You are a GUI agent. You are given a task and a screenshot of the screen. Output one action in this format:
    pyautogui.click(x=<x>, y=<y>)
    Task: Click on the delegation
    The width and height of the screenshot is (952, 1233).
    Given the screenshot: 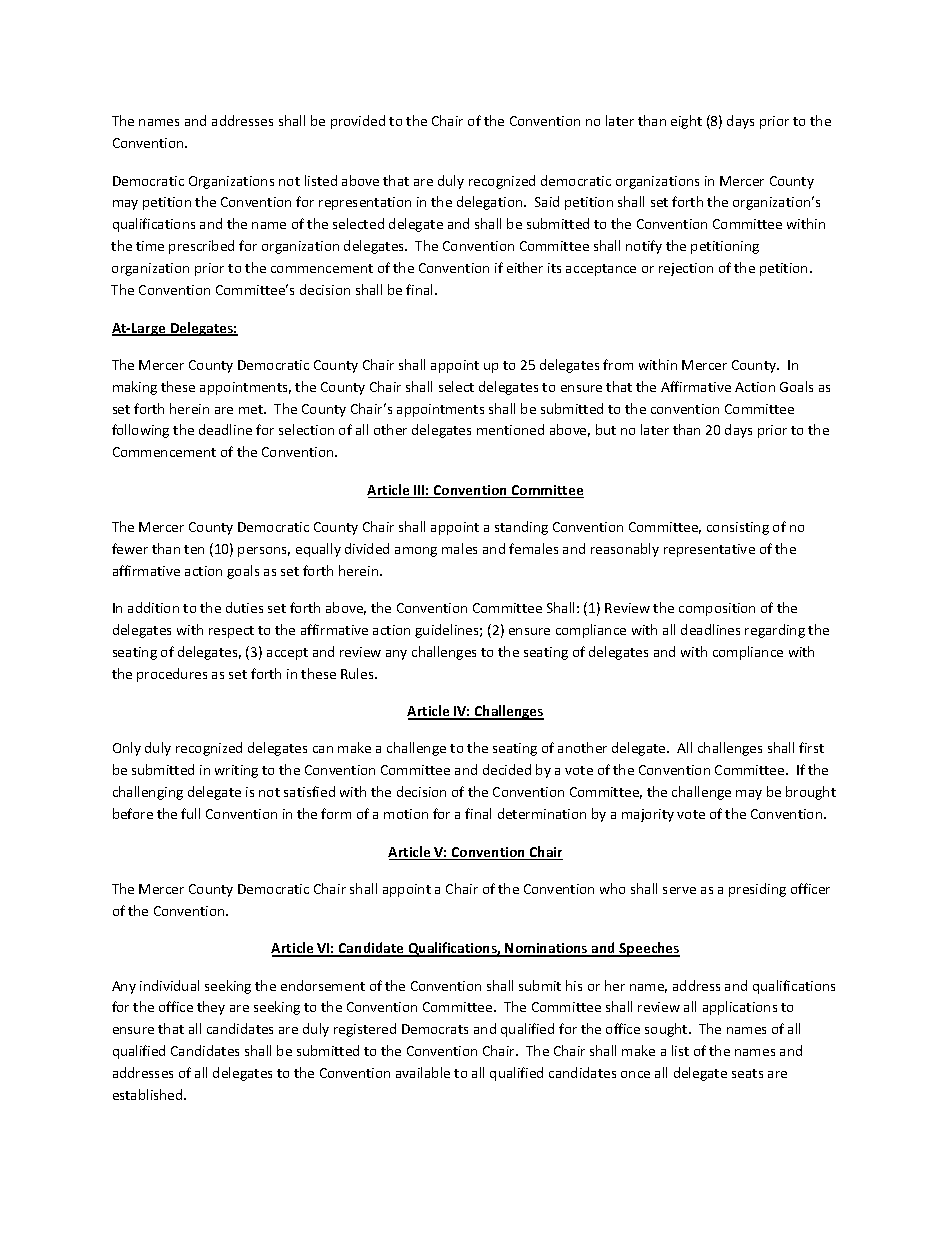 What is the action you would take?
    pyautogui.click(x=491, y=203)
